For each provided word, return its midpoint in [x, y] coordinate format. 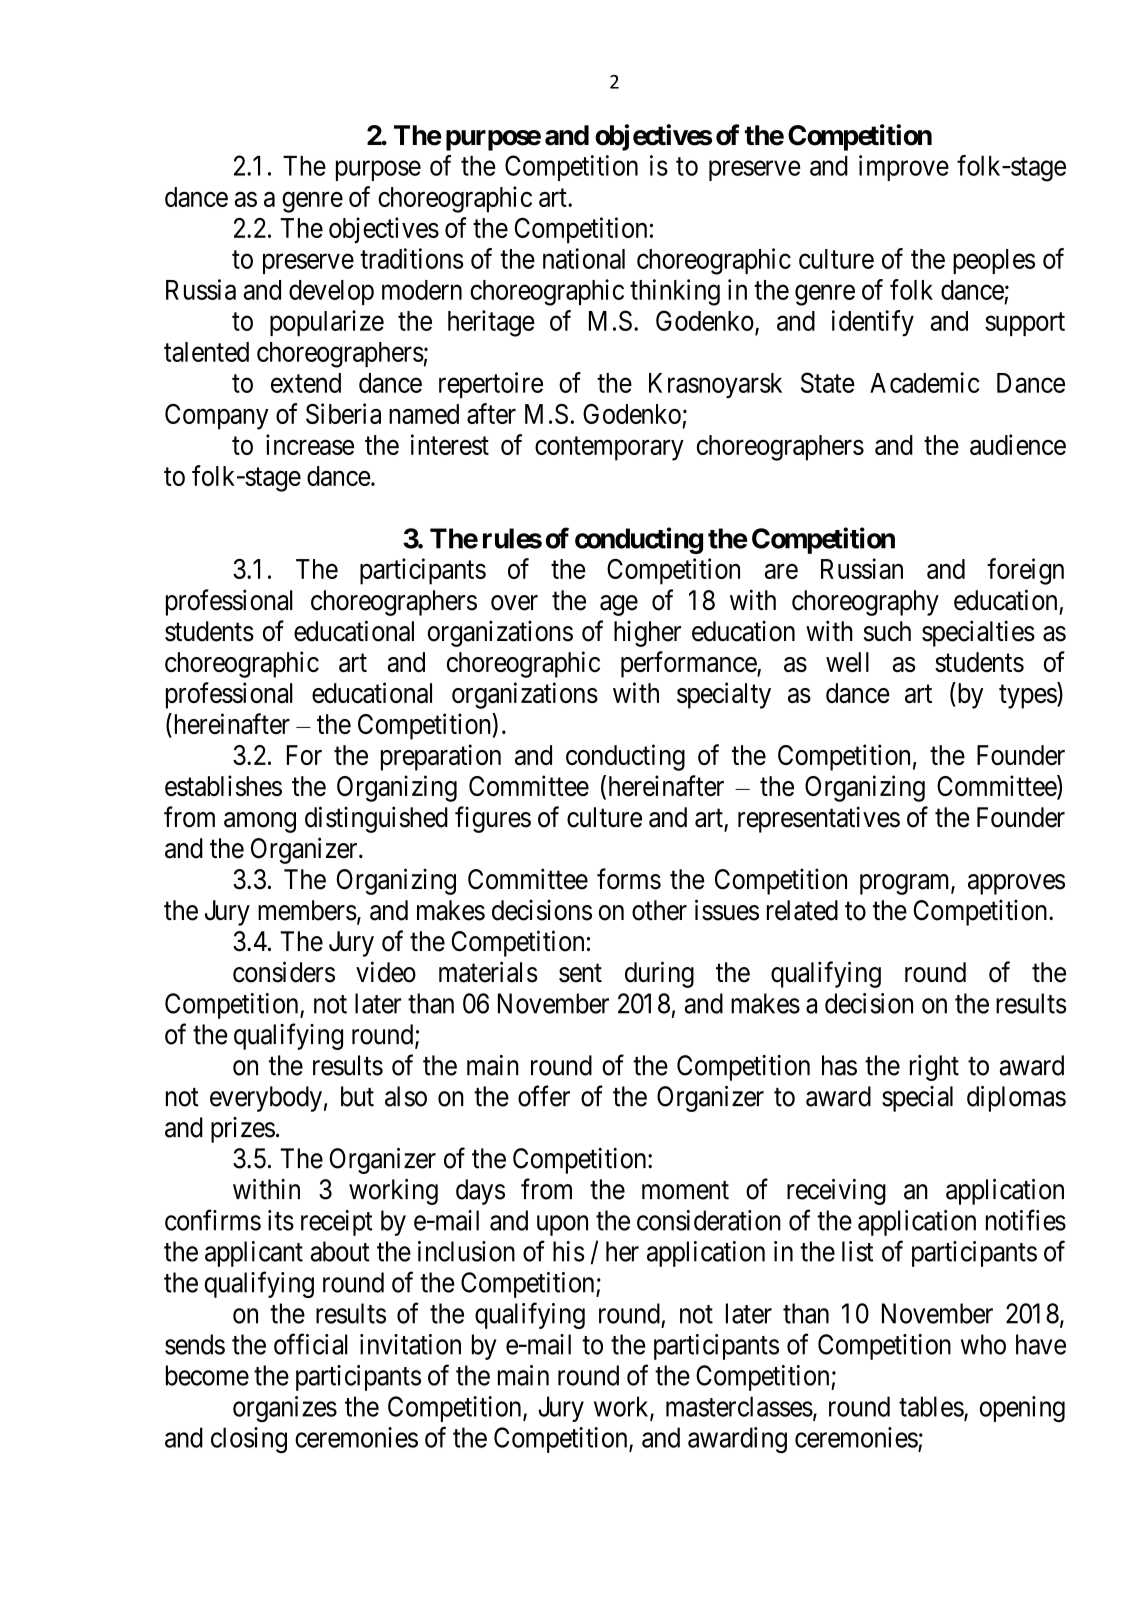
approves [1016, 884]
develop [331, 292]
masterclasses [739, 1406]
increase [310, 444]
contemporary [609, 449]
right [934, 1068]
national [584, 258]
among [260, 822]
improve [904, 168]
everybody [266, 1099]
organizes [285, 1409]
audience [1018, 444]
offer [544, 1096]
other [659, 910]
